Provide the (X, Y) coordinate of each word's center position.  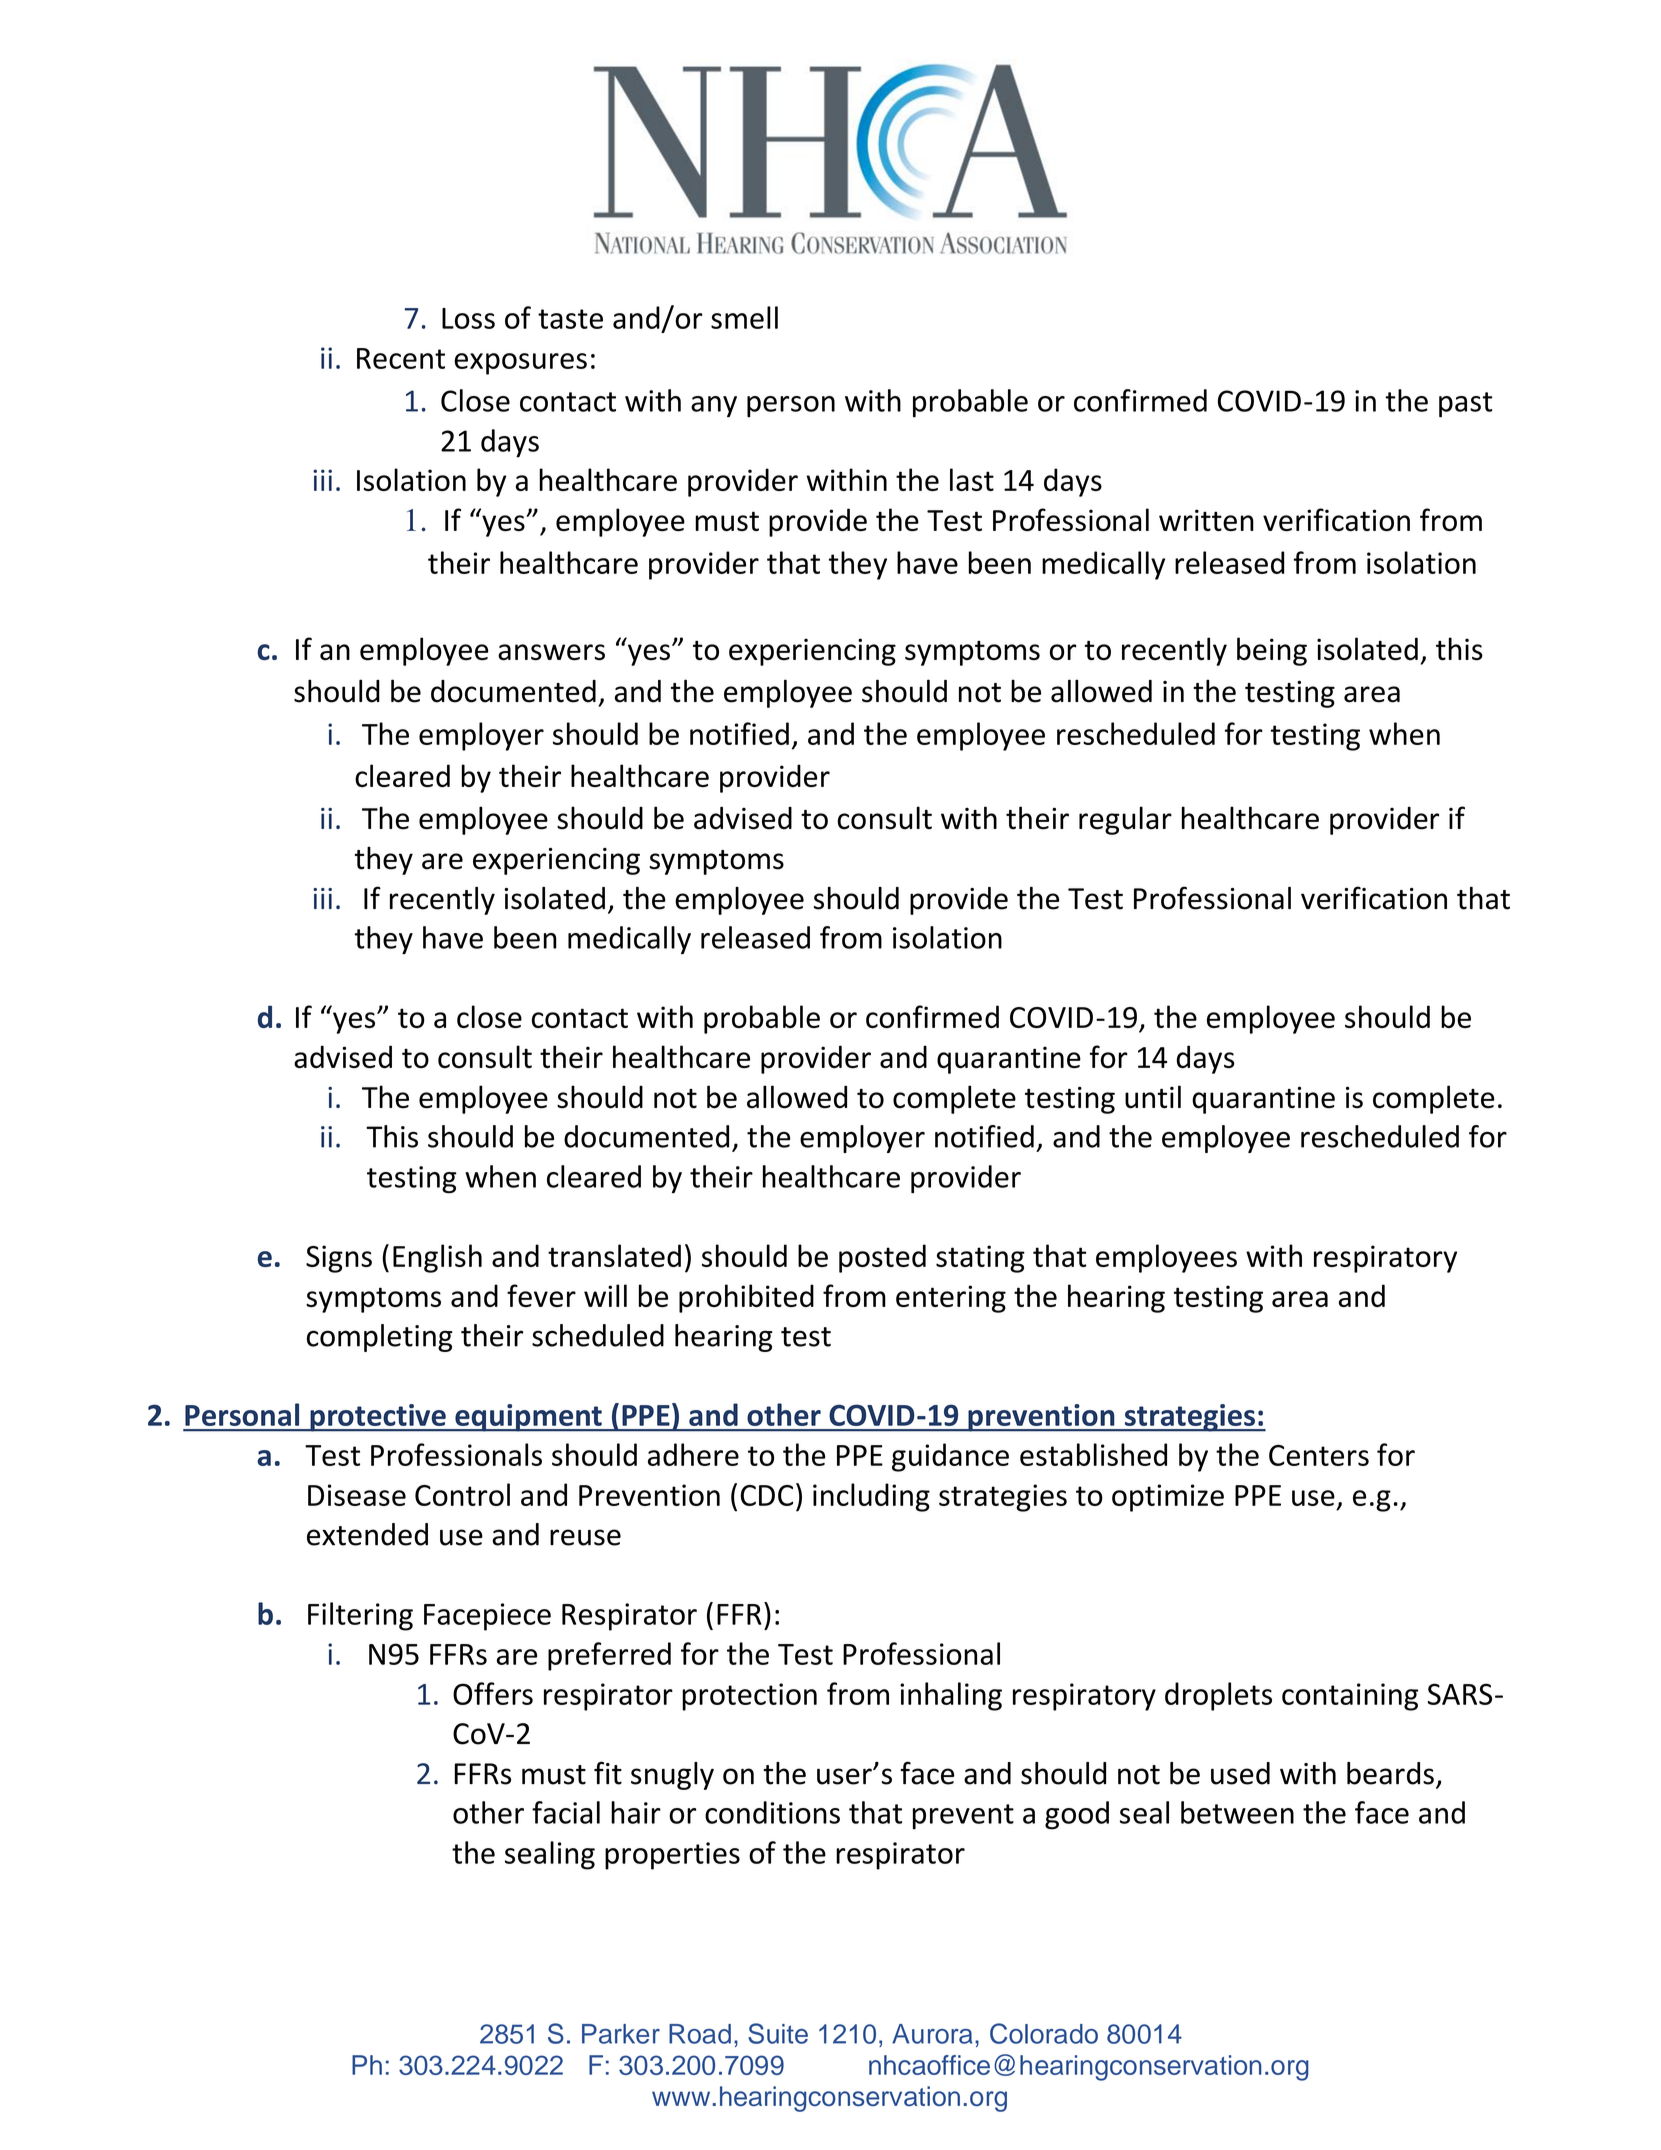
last (972, 479)
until (1153, 1097)
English (437, 1258)
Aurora (932, 2034)
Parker (621, 2034)
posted (882, 1258)
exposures (520, 364)
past (1465, 405)
